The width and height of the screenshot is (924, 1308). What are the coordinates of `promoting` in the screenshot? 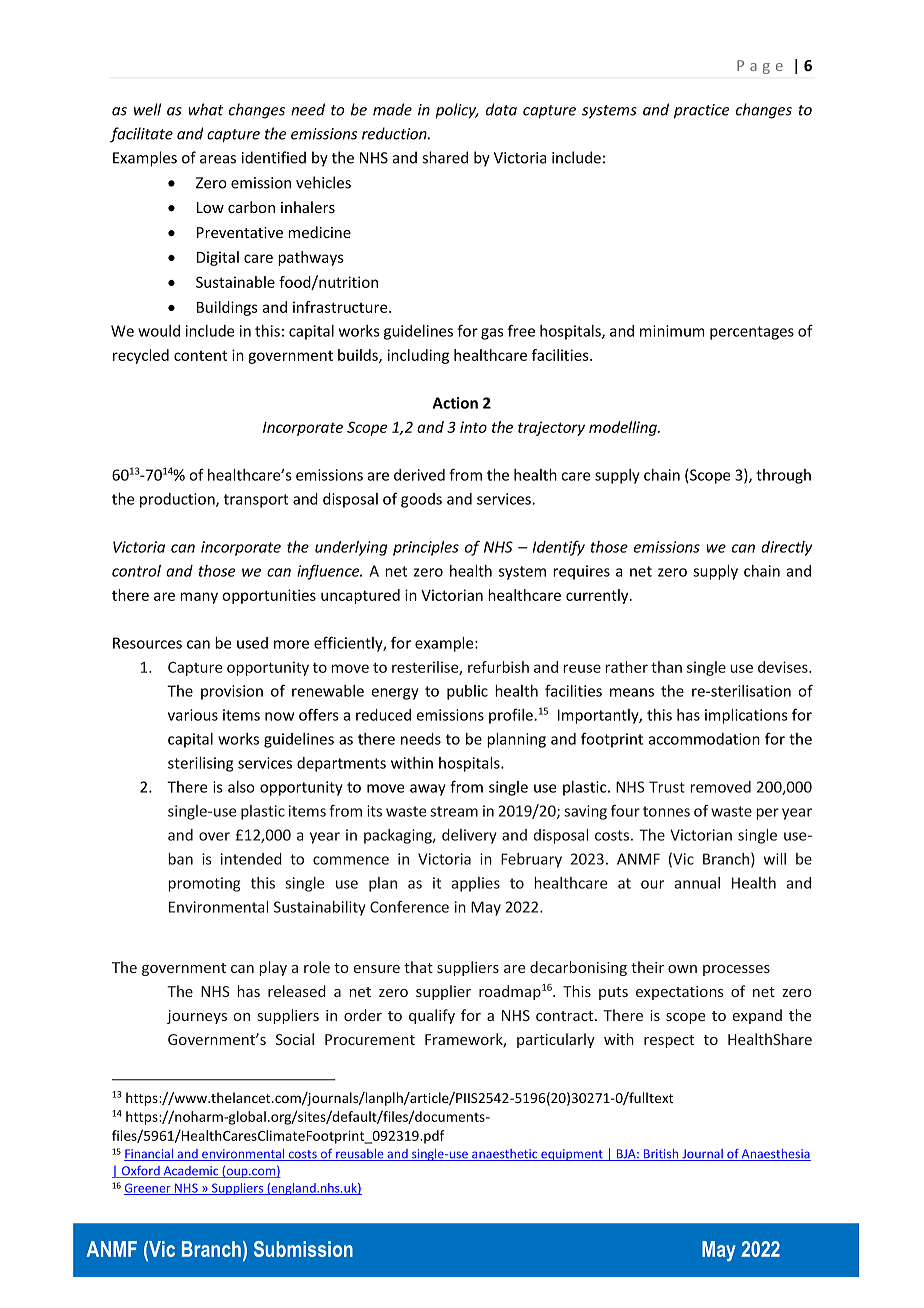 It's located at (204, 884).
